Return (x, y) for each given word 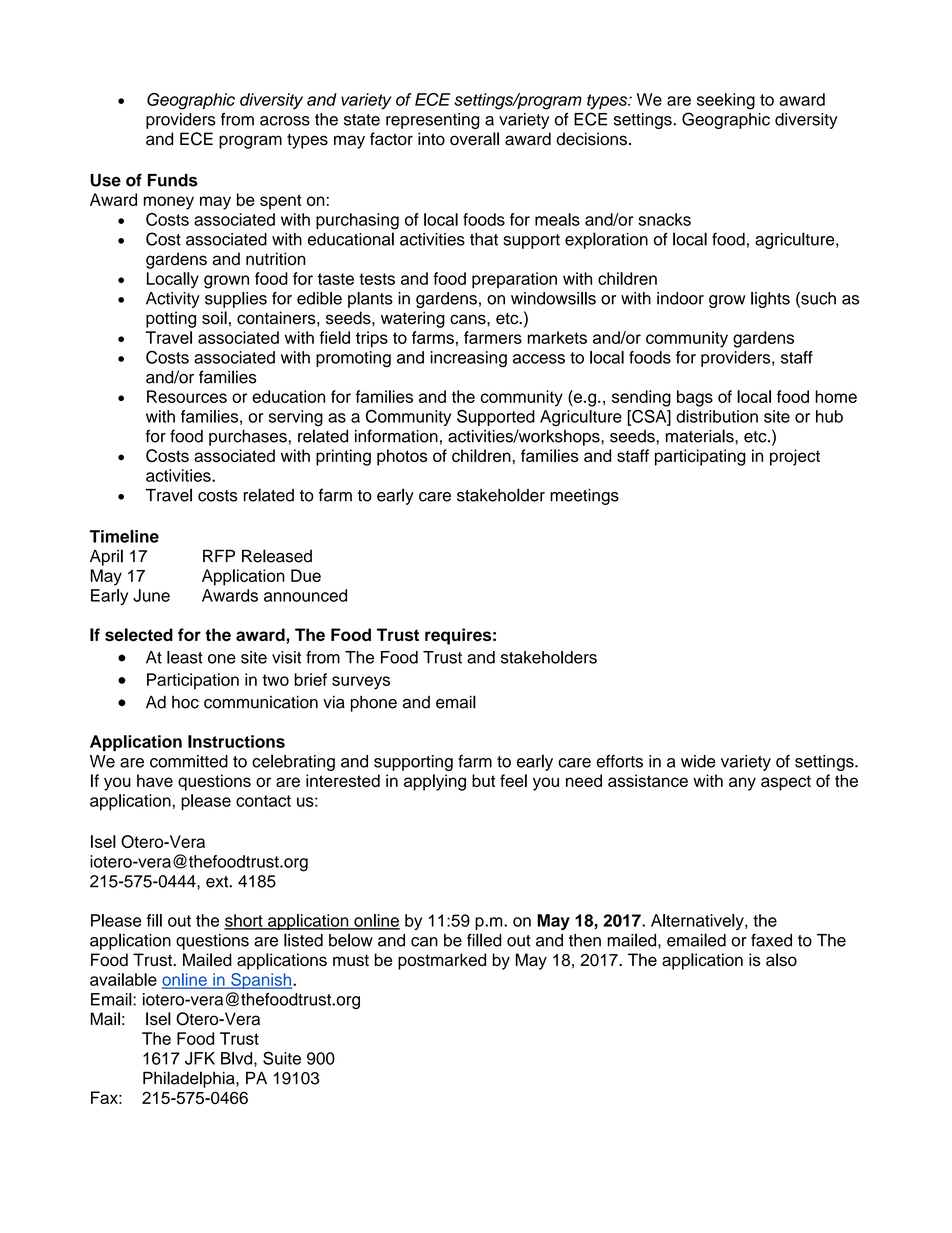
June (151, 595)
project (795, 457)
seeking (726, 101)
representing (433, 121)
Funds (173, 180)
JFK (200, 1058)
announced (305, 595)
